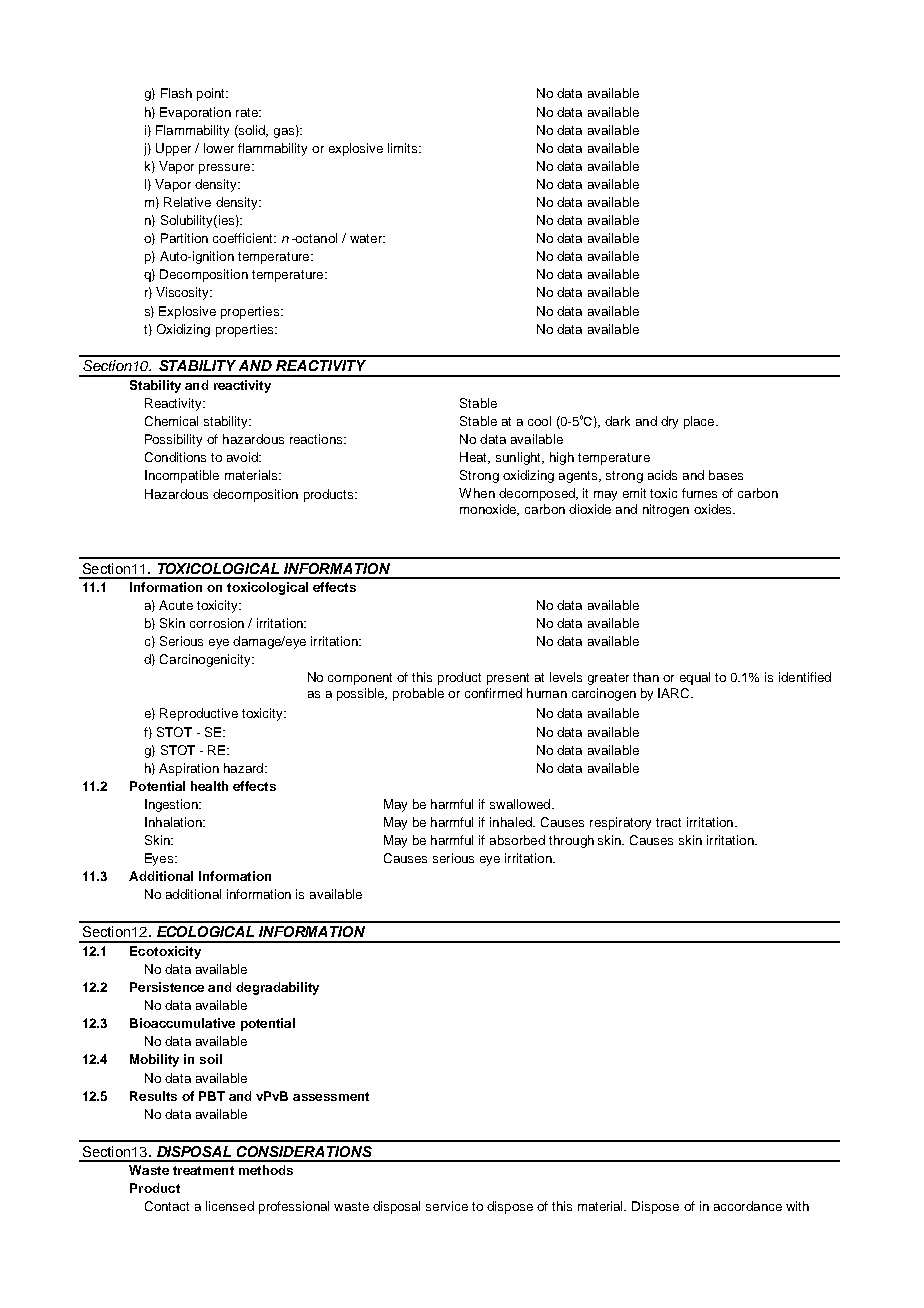 This screenshot has width=924, height=1308. What do you see at coordinates (447, 1206) in the screenshot?
I see `service` at bounding box center [447, 1206].
